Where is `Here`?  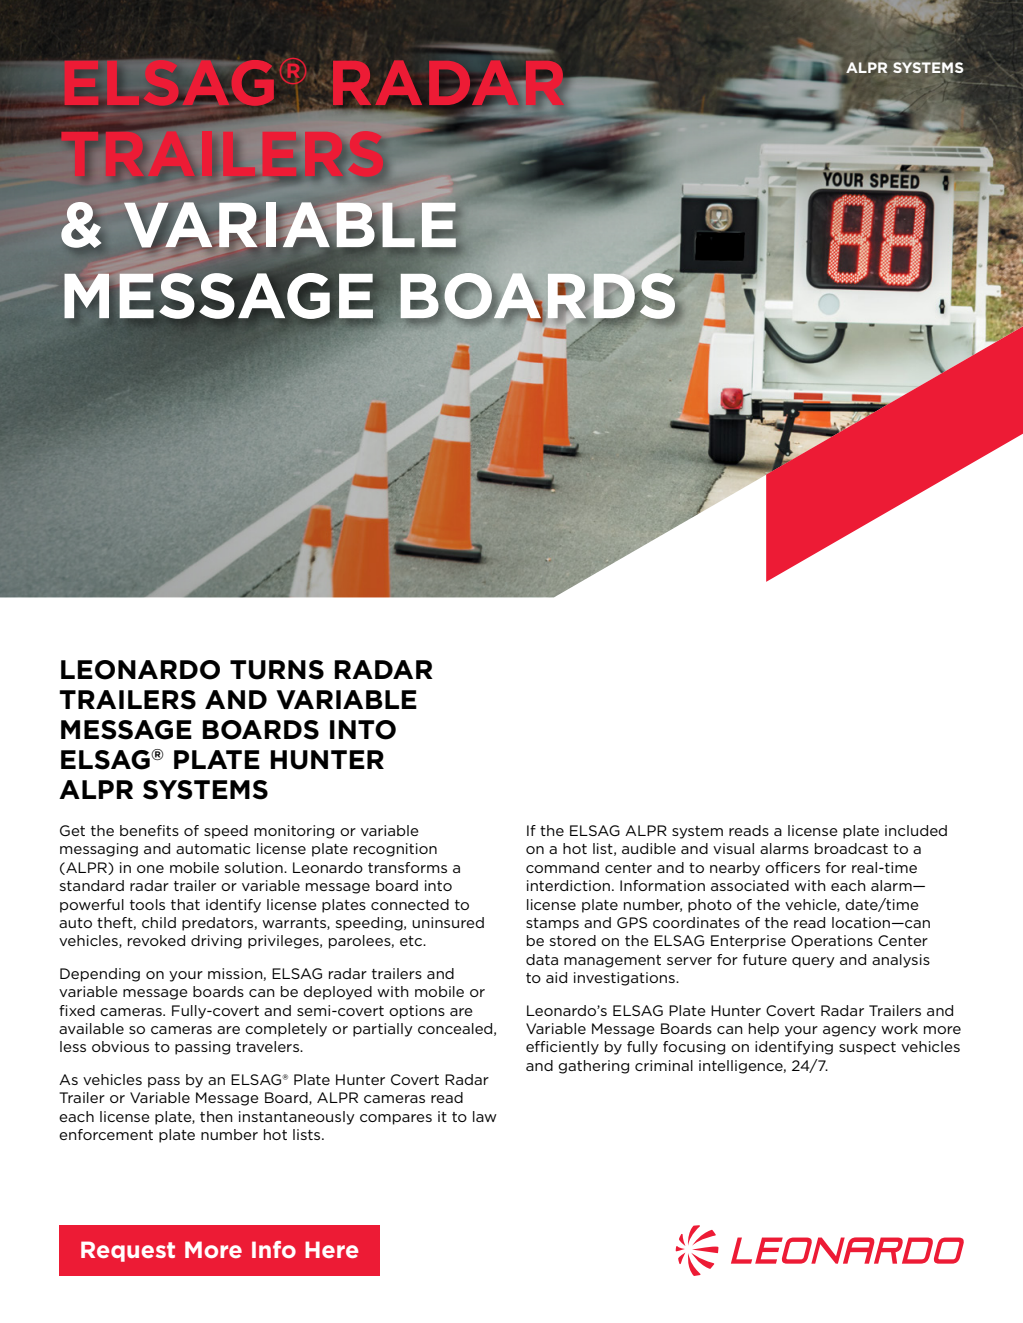
Here is located at coordinates (332, 1249).
